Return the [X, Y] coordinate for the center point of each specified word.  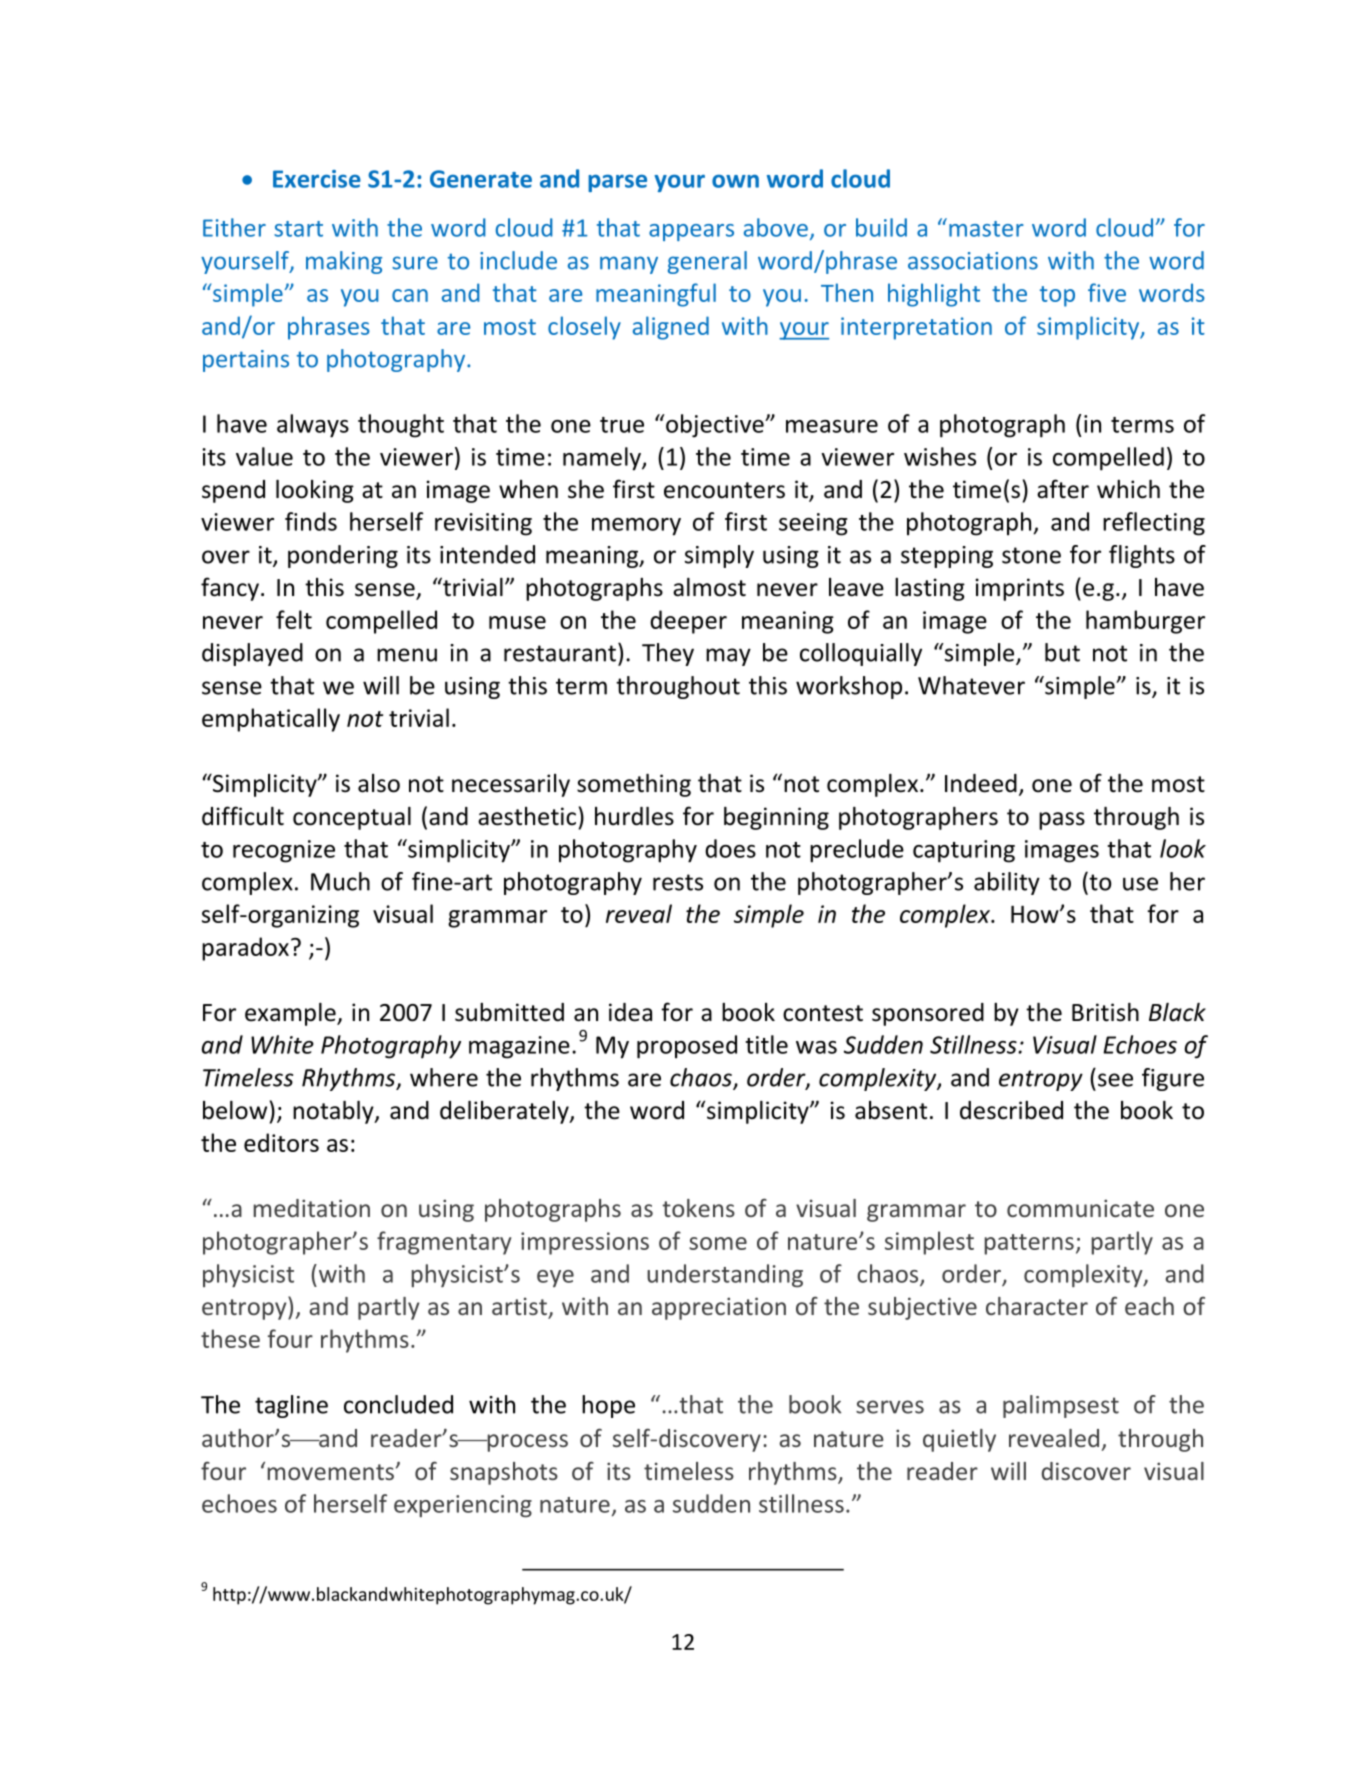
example [291, 1014]
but [1062, 652]
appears [691, 232]
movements [331, 1472]
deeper [688, 622]
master [986, 229]
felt [294, 619]
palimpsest [1061, 1406]
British [1105, 1012]
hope [608, 1406]
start [298, 229]
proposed [687, 1047]
